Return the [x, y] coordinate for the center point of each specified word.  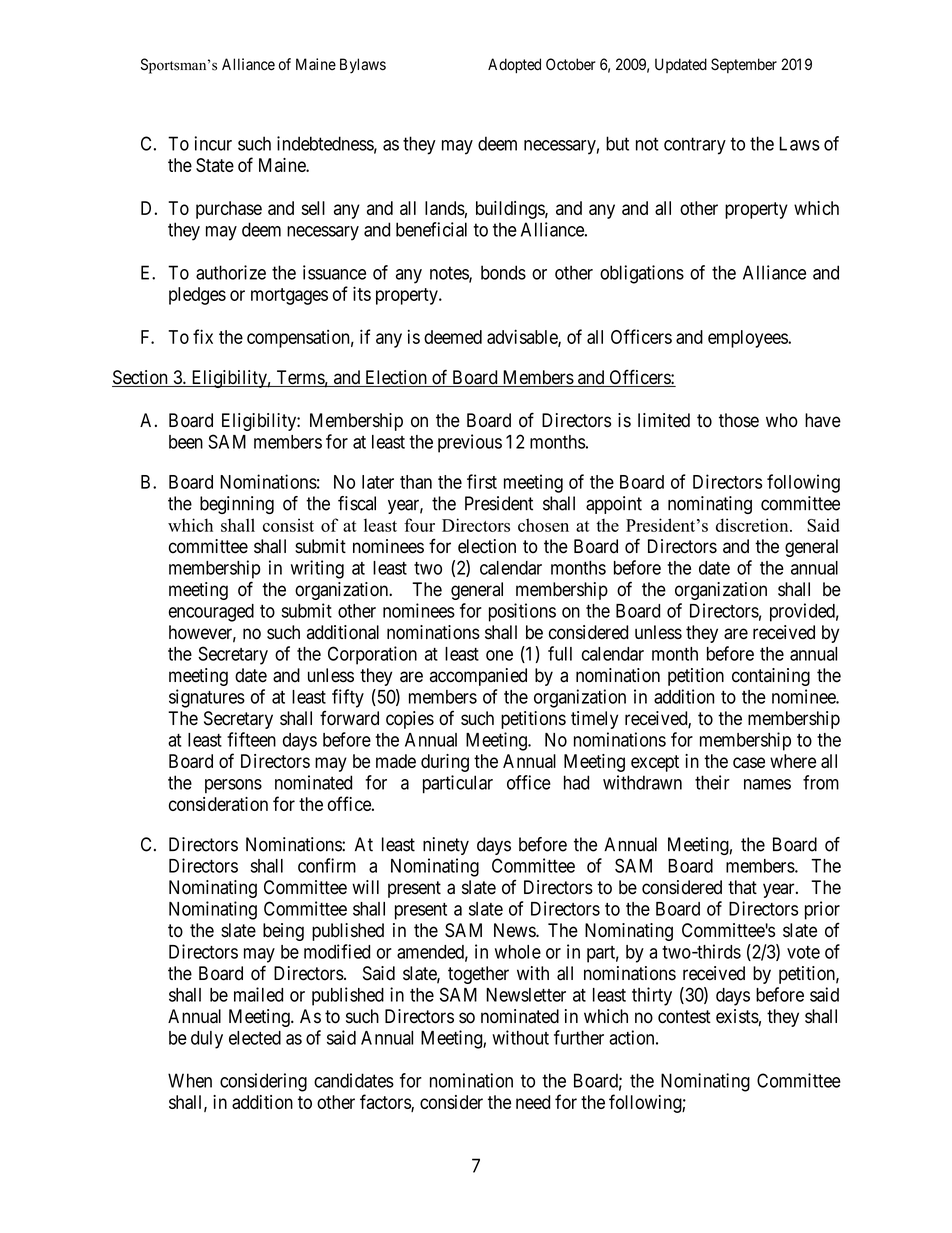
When [190, 1080]
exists [737, 1016]
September [744, 65]
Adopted [514, 65]
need [533, 1102]
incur [213, 143]
